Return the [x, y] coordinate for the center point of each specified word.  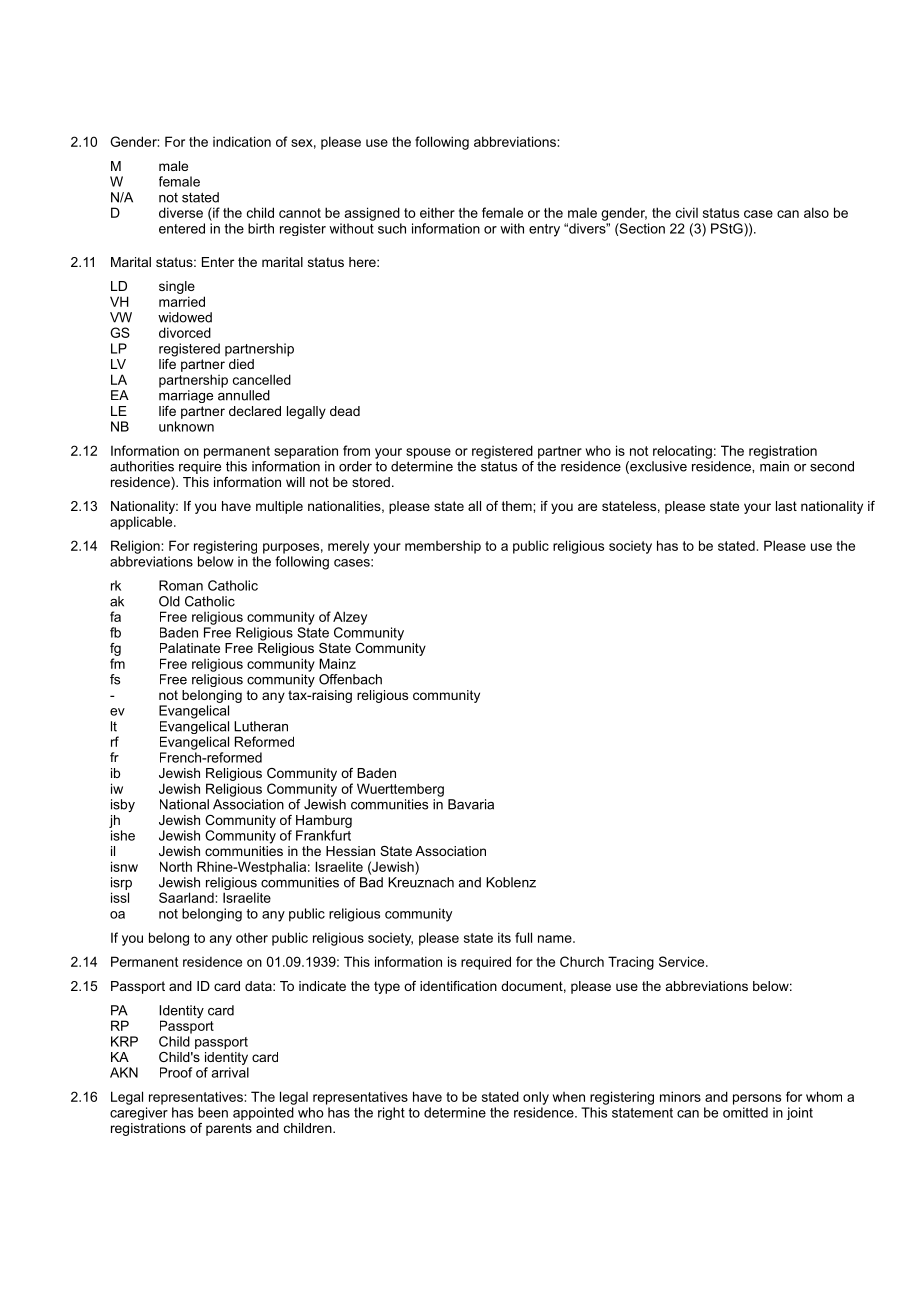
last [786, 506]
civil [687, 212]
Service [683, 961]
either [437, 212]
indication [242, 141]
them [518, 506]
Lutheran [261, 726]
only [536, 1098]
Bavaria [471, 804]
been [213, 1112]
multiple [279, 507]
